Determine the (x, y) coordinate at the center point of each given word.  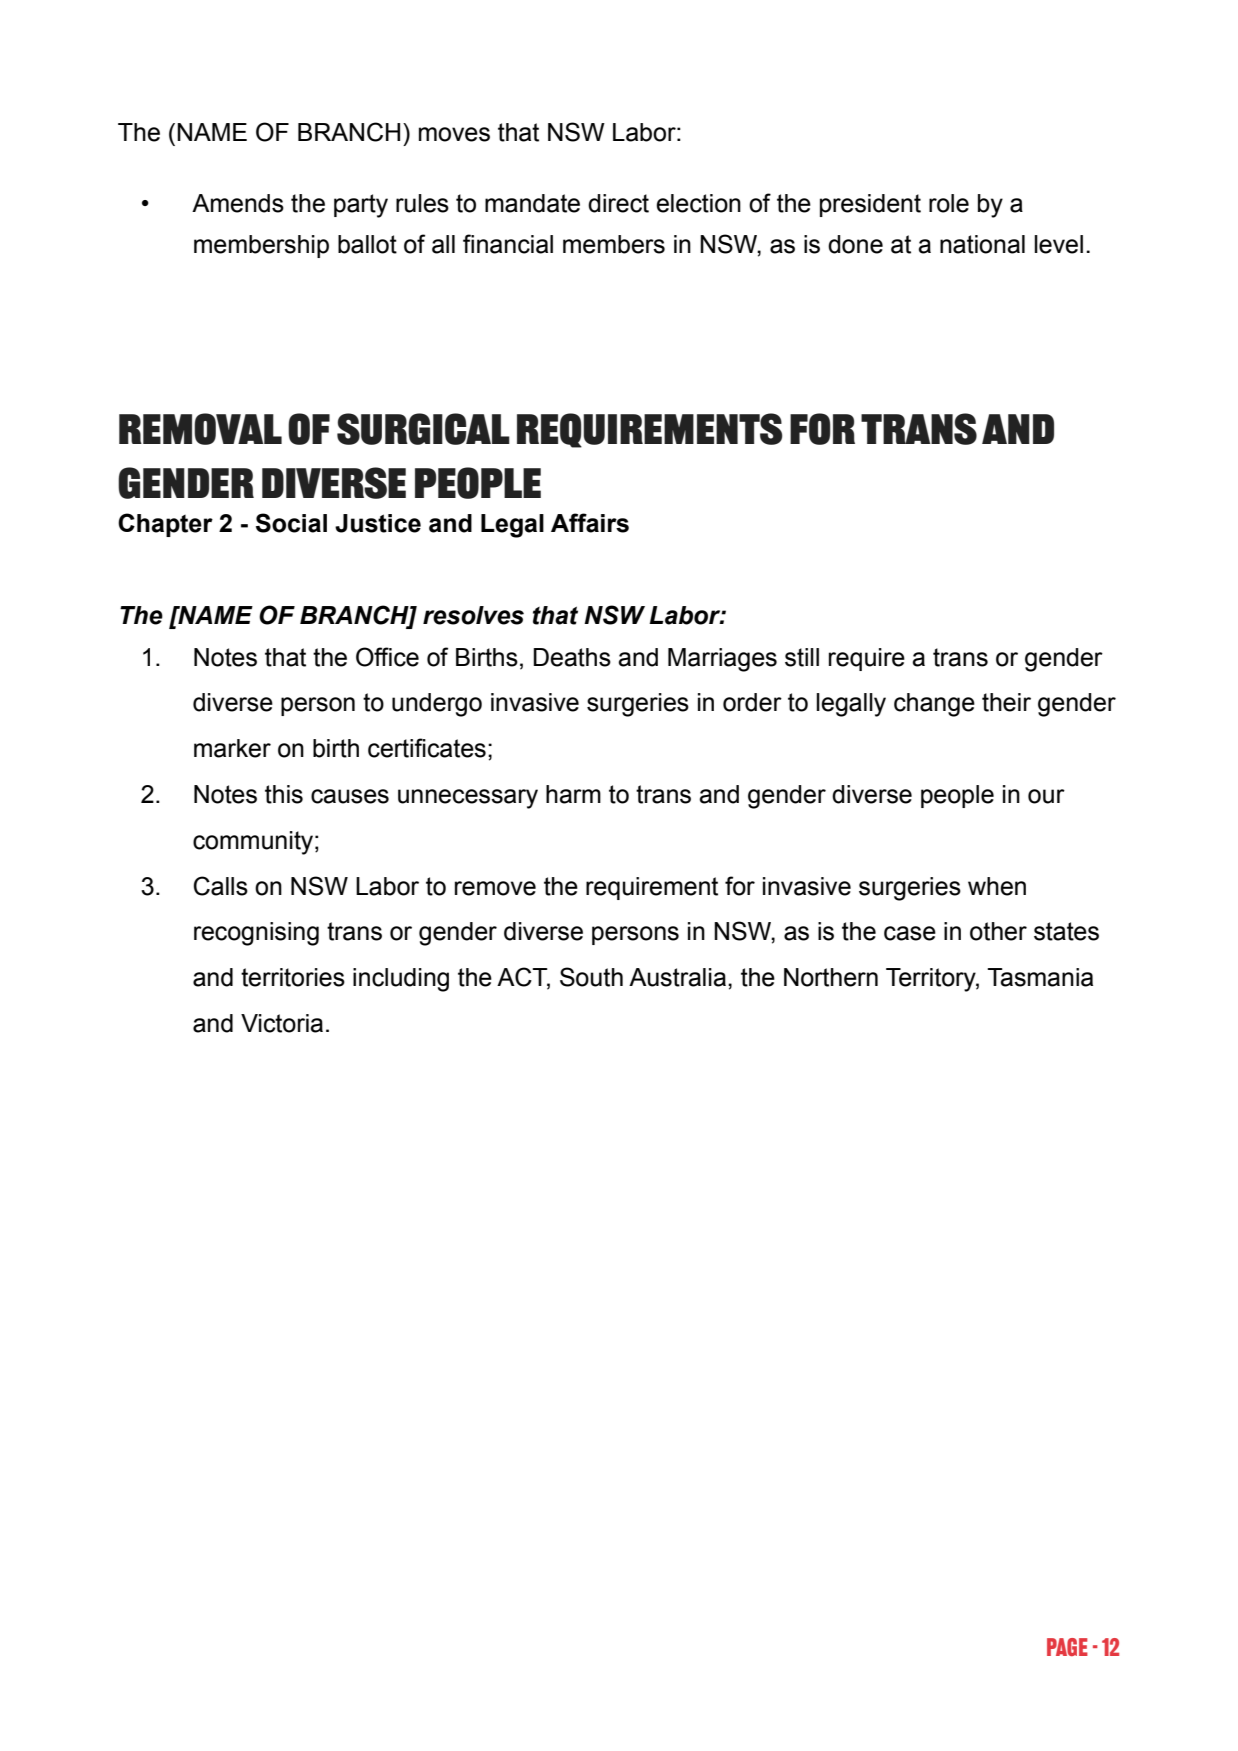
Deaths (572, 657)
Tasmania (1040, 977)
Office (387, 657)
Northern (831, 977)
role (949, 203)
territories (293, 977)
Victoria (282, 1023)
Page (1067, 1647)
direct (618, 203)
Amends (238, 203)
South (591, 977)
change (934, 705)
